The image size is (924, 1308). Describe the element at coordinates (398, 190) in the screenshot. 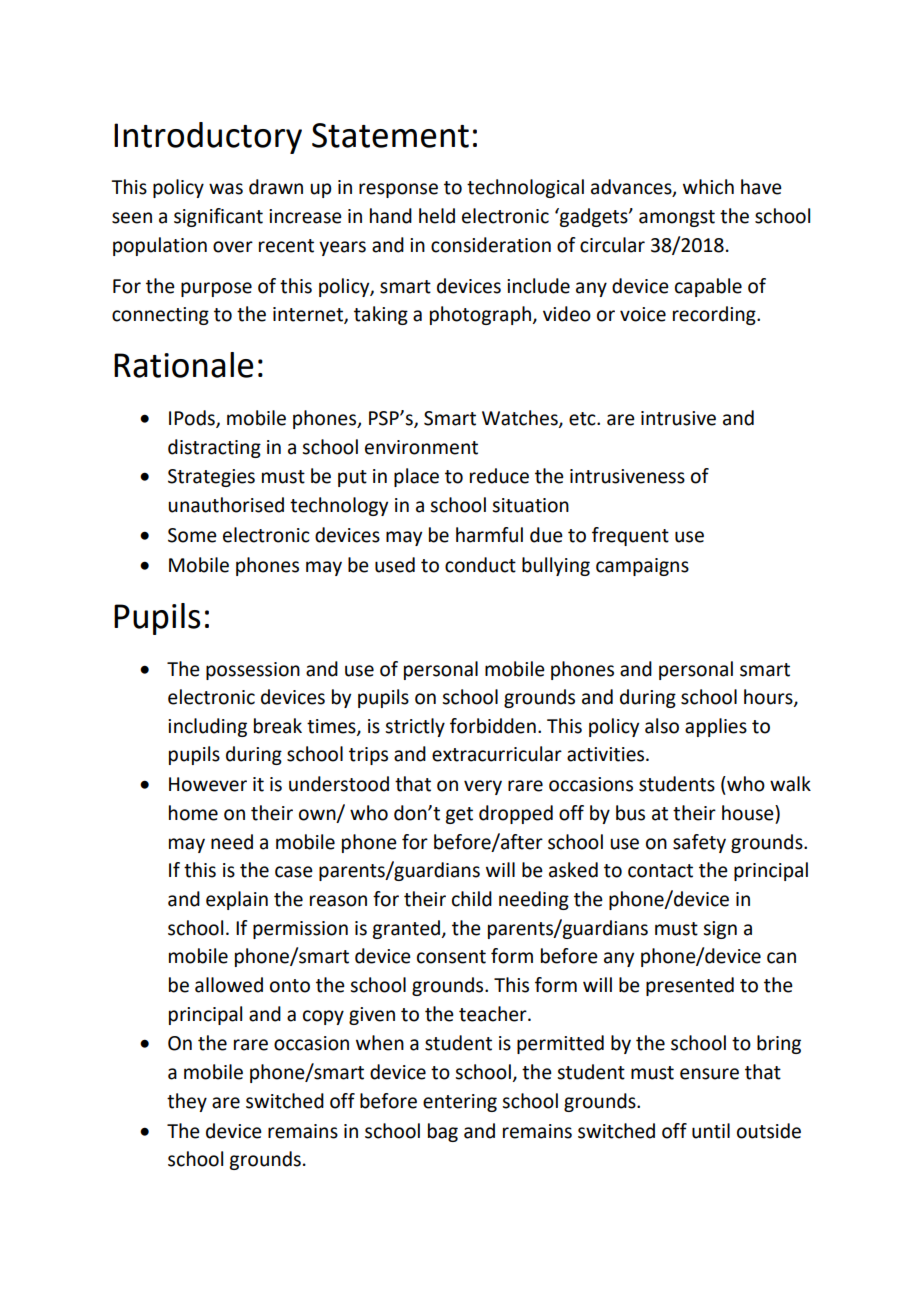

I see `response` at that location.
